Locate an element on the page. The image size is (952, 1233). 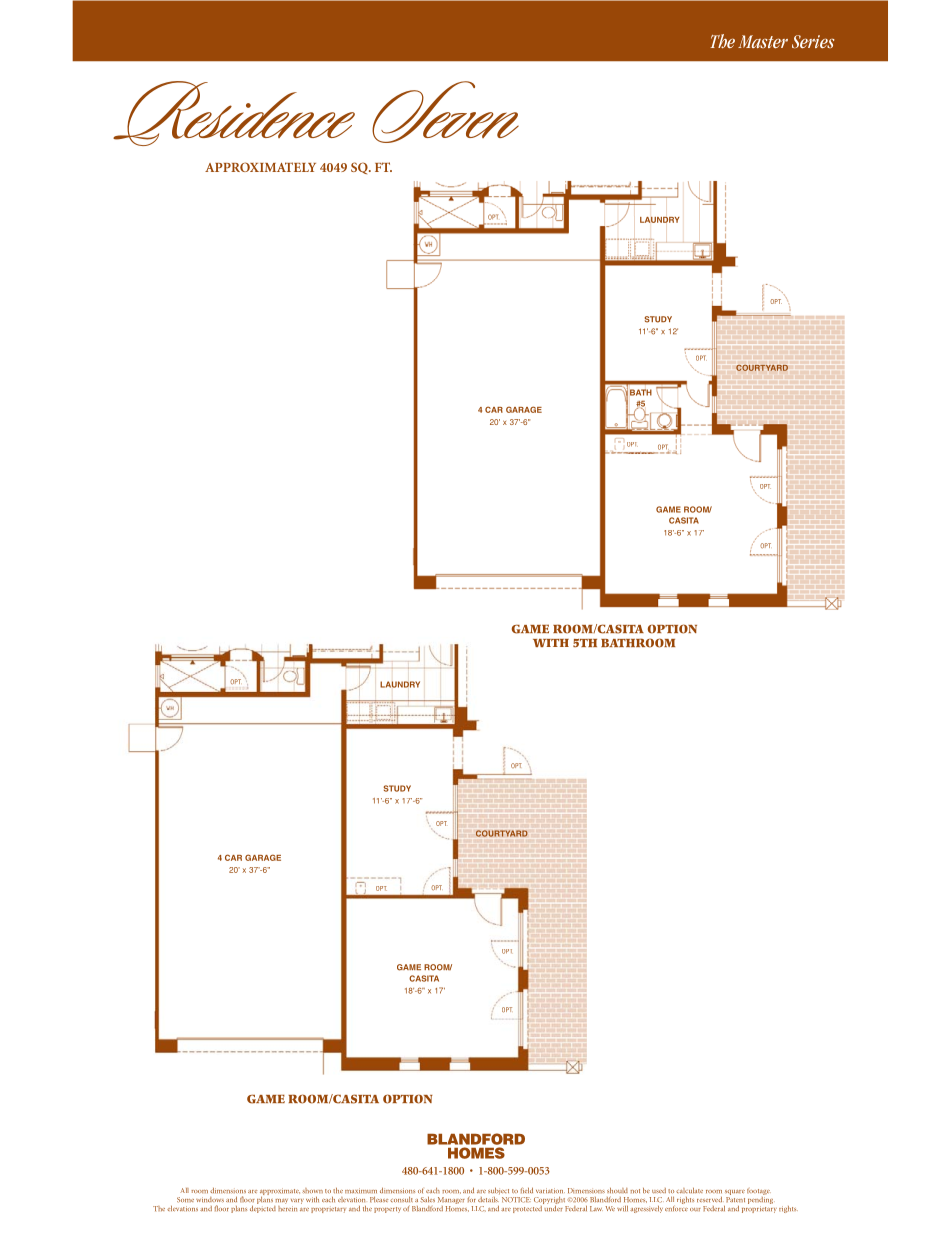
subject is located at coordinates (499, 1192).
